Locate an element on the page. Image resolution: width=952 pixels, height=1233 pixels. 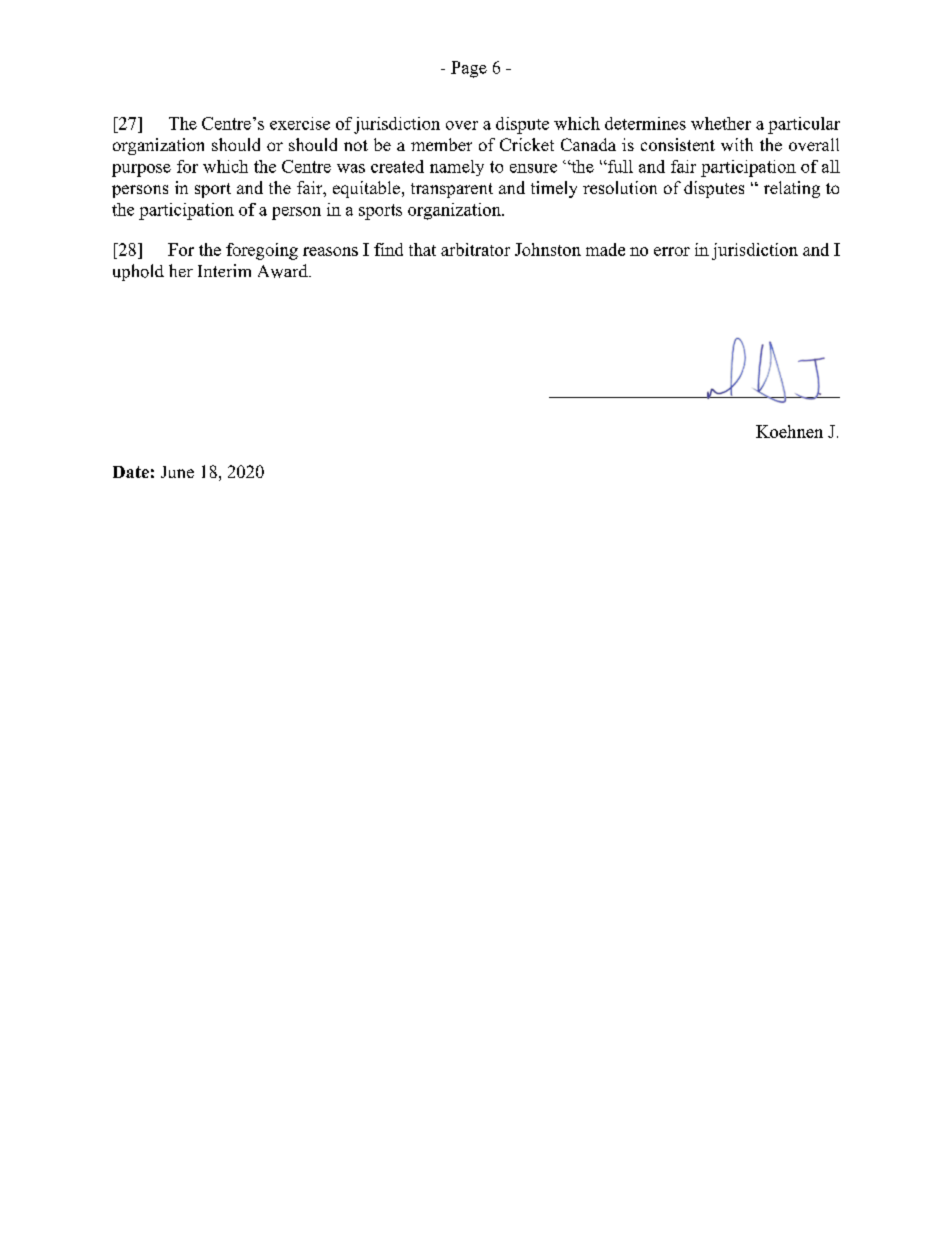
relating is located at coordinates (792, 189).
